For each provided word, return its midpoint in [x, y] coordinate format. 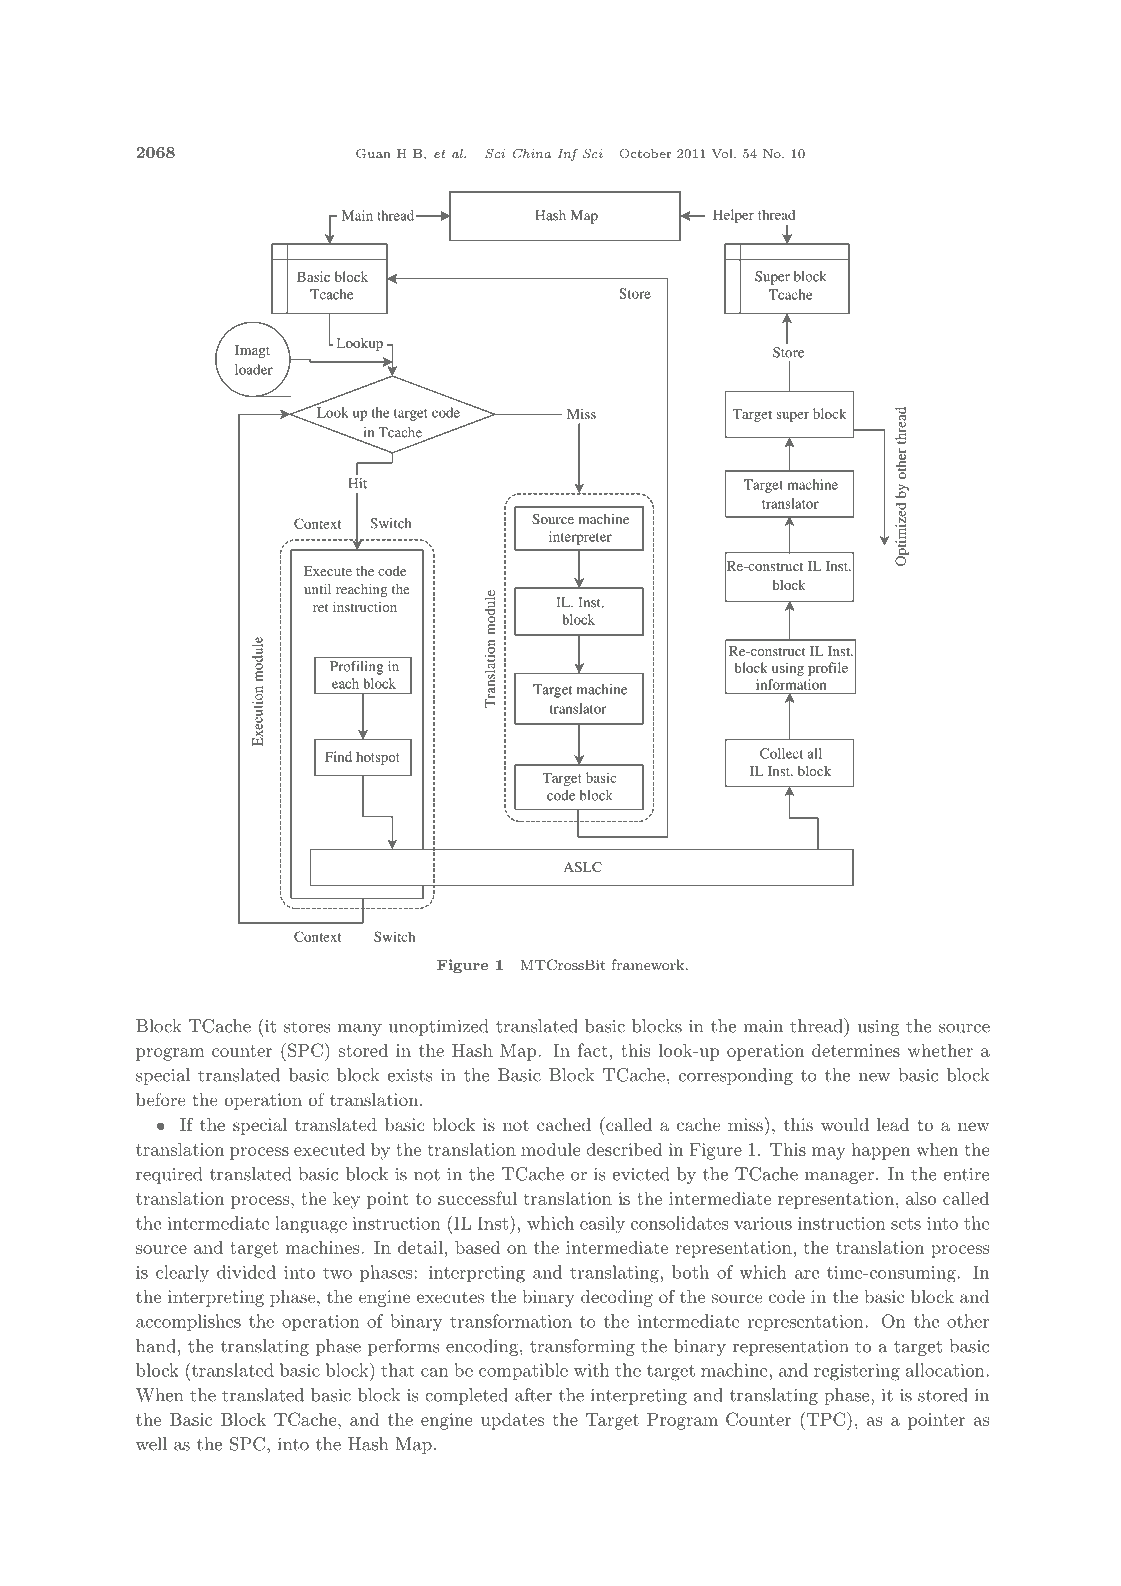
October [645, 154]
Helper [733, 216]
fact [594, 1050]
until [317, 589]
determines [856, 1050]
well [151, 1444]
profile [828, 669]
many [359, 1030]
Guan [373, 154]
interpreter [580, 538]
